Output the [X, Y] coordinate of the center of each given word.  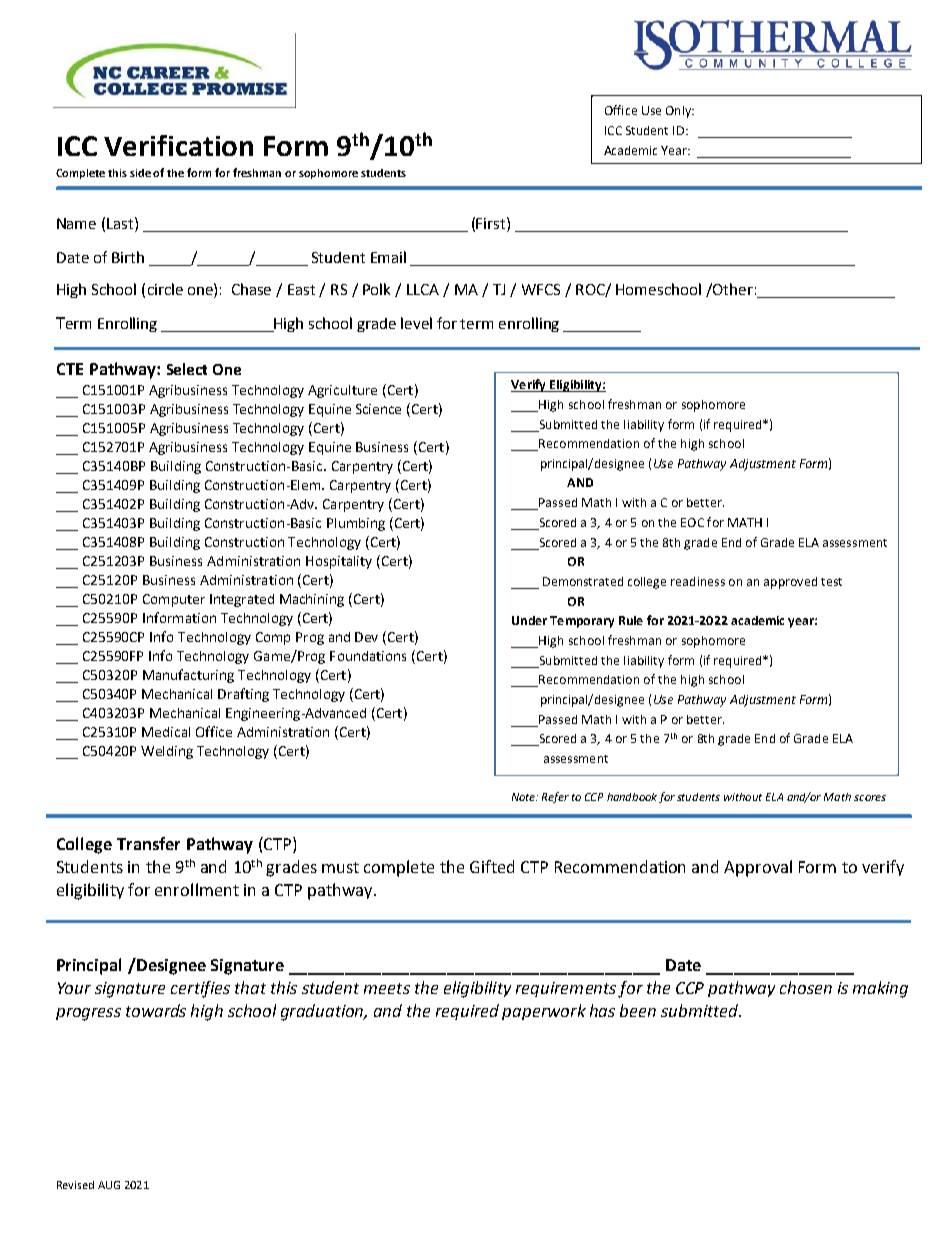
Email [388, 257]
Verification [178, 145]
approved [790, 583]
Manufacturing [188, 676]
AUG [109, 1185]
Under [529, 620]
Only [680, 112]
